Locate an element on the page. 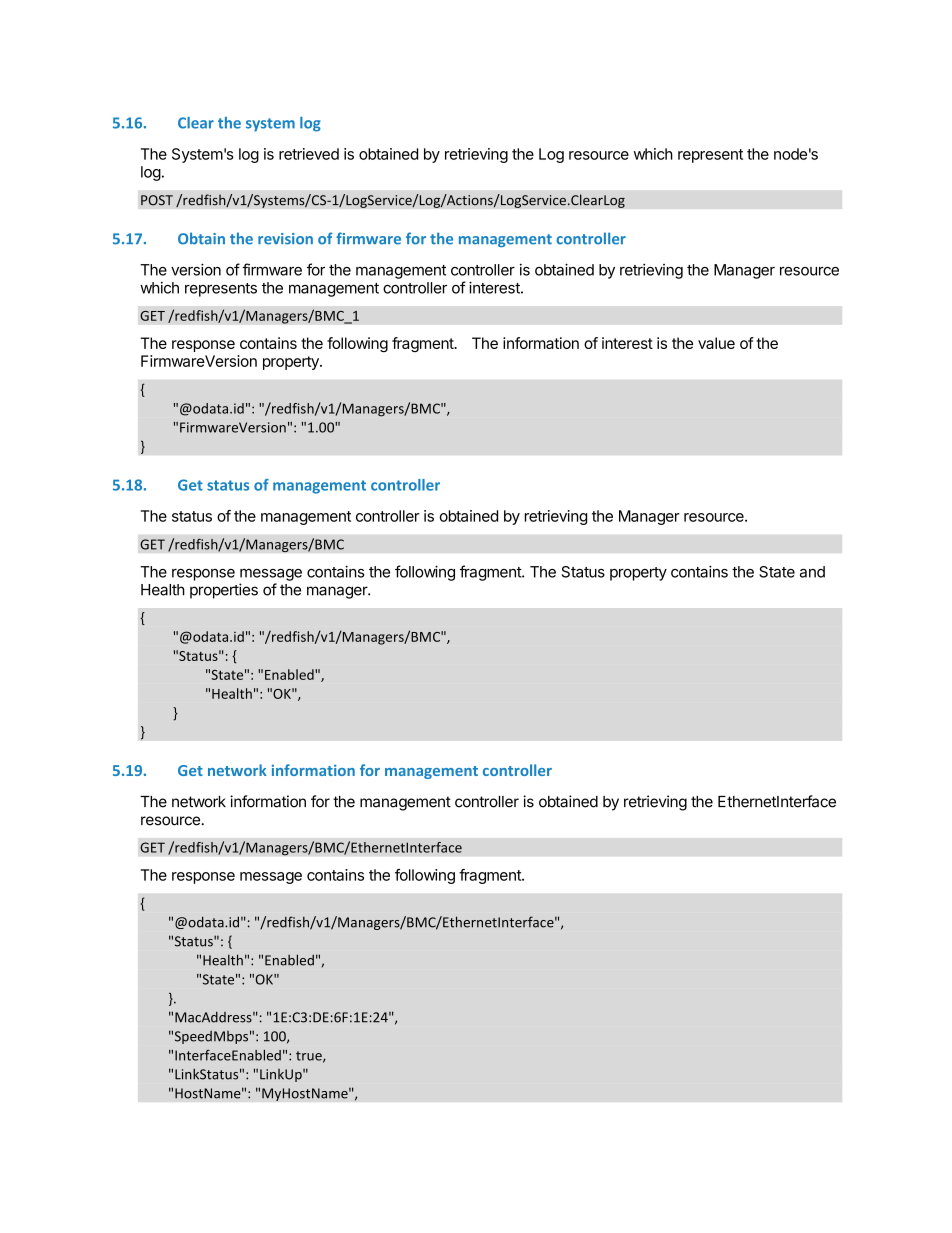  value is located at coordinates (716, 343).
